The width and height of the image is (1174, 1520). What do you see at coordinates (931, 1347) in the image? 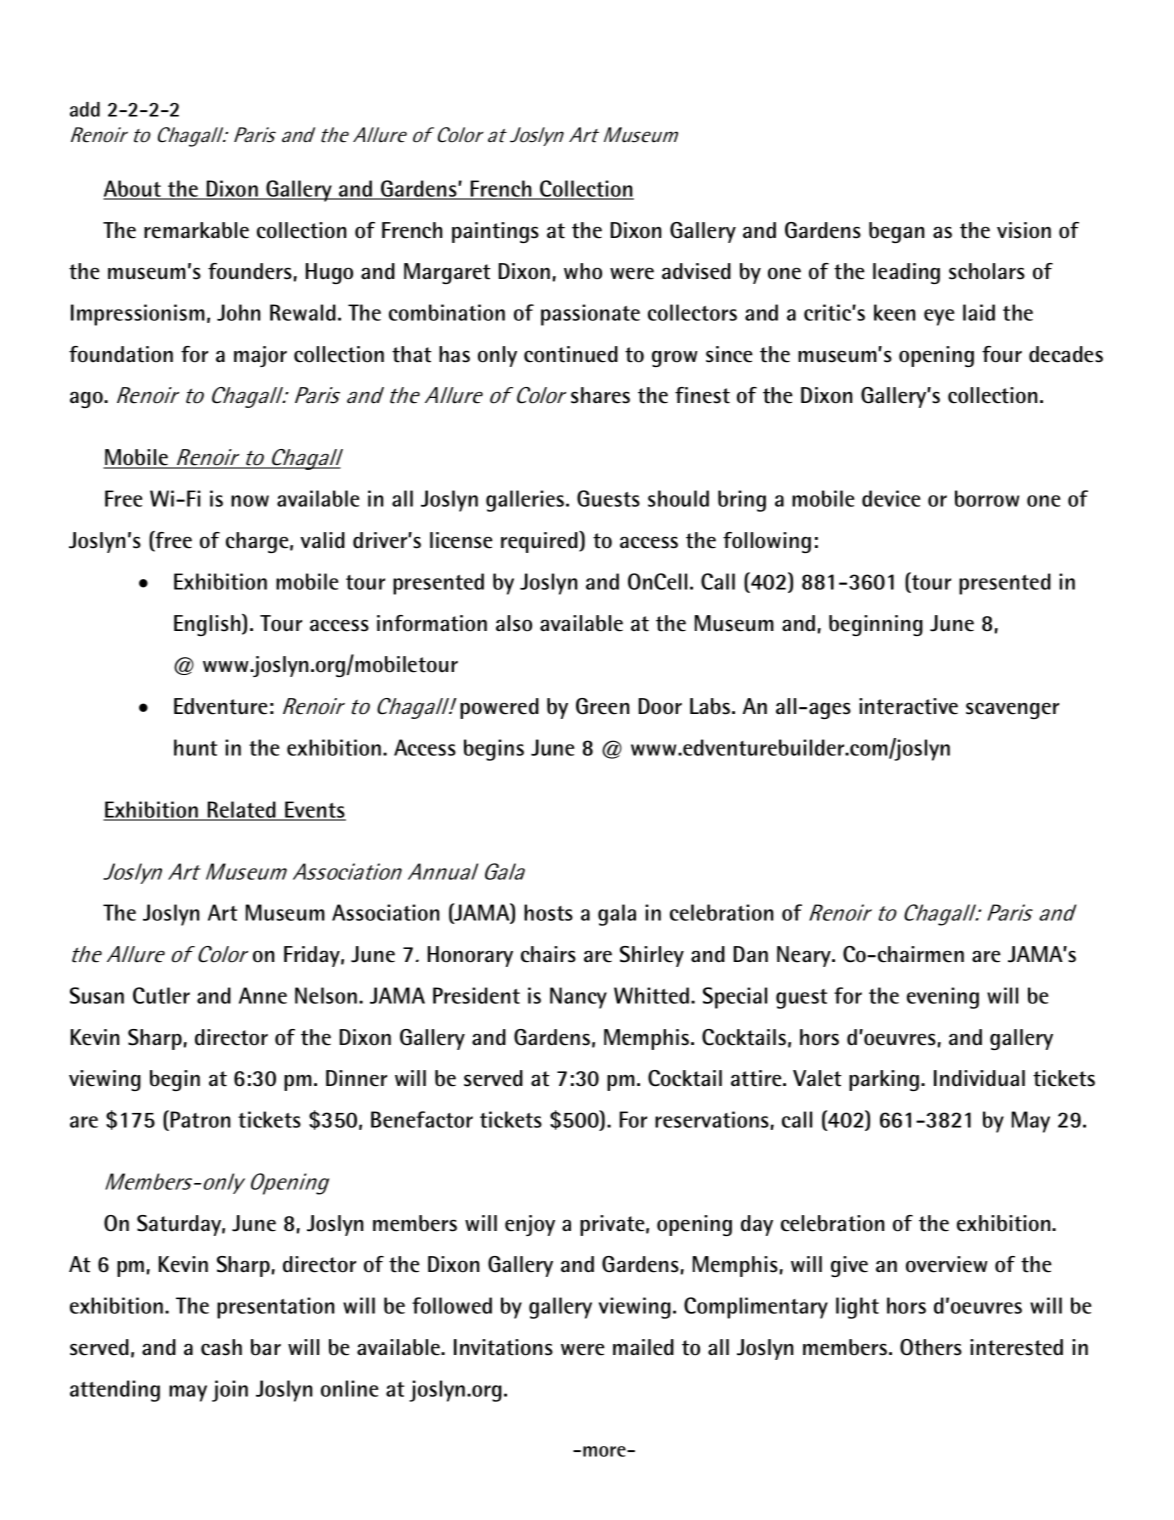
I see `Others` at bounding box center [931, 1347].
